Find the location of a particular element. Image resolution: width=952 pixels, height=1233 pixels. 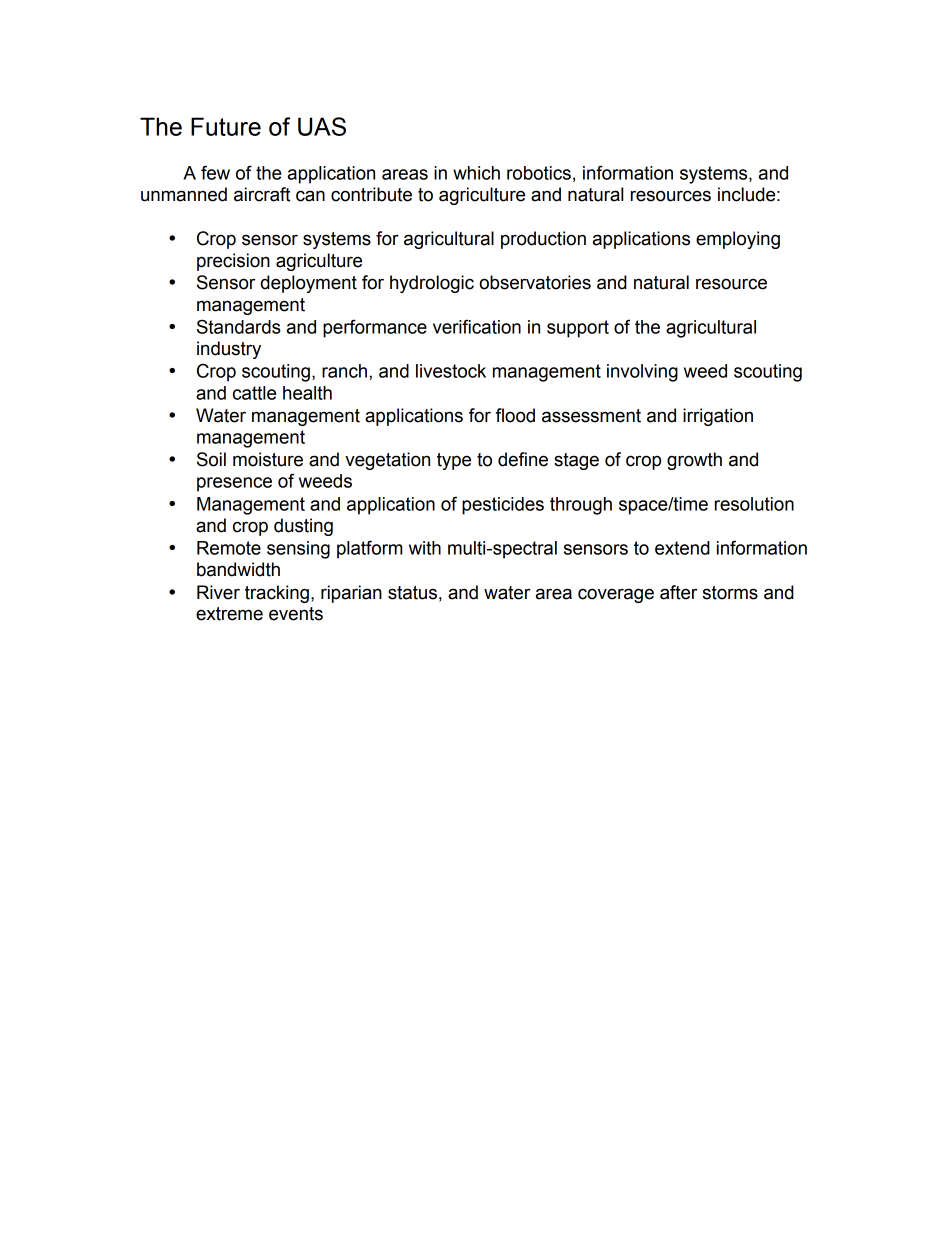

tracking is located at coordinates (277, 594).
